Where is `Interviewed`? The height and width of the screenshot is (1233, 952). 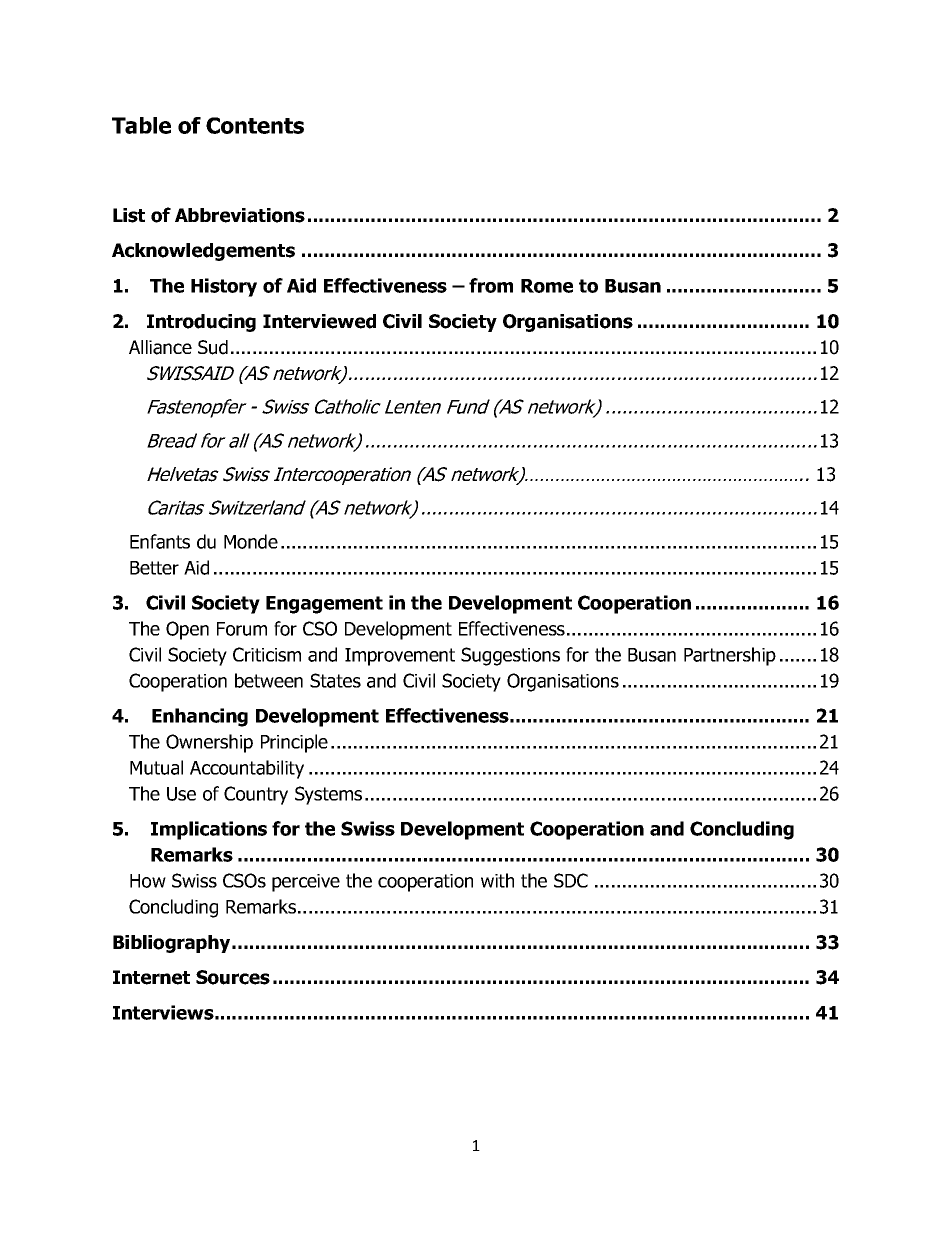 Interviewed is located at coordinates (319, 321).
